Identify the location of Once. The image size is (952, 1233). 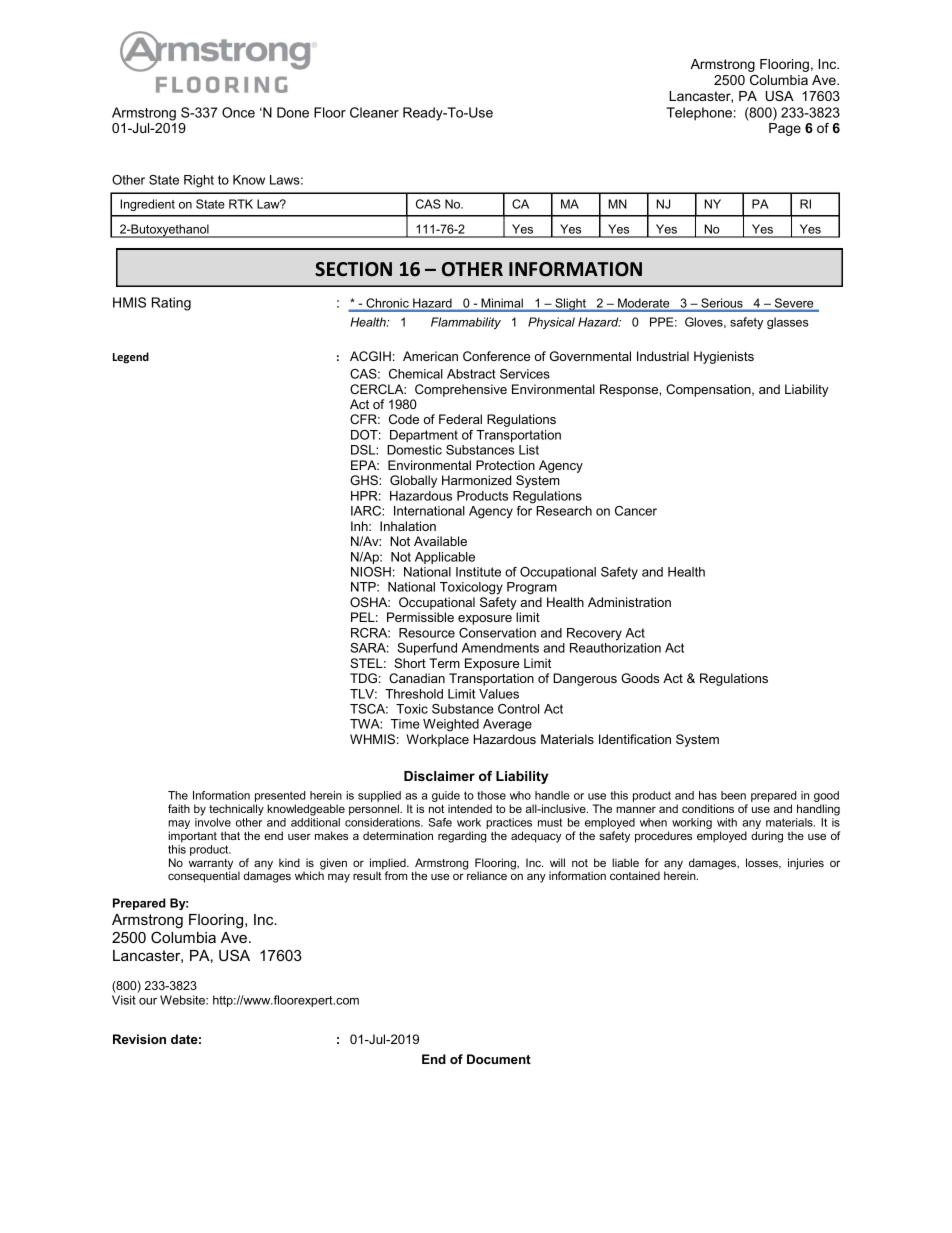
(238, 112).
